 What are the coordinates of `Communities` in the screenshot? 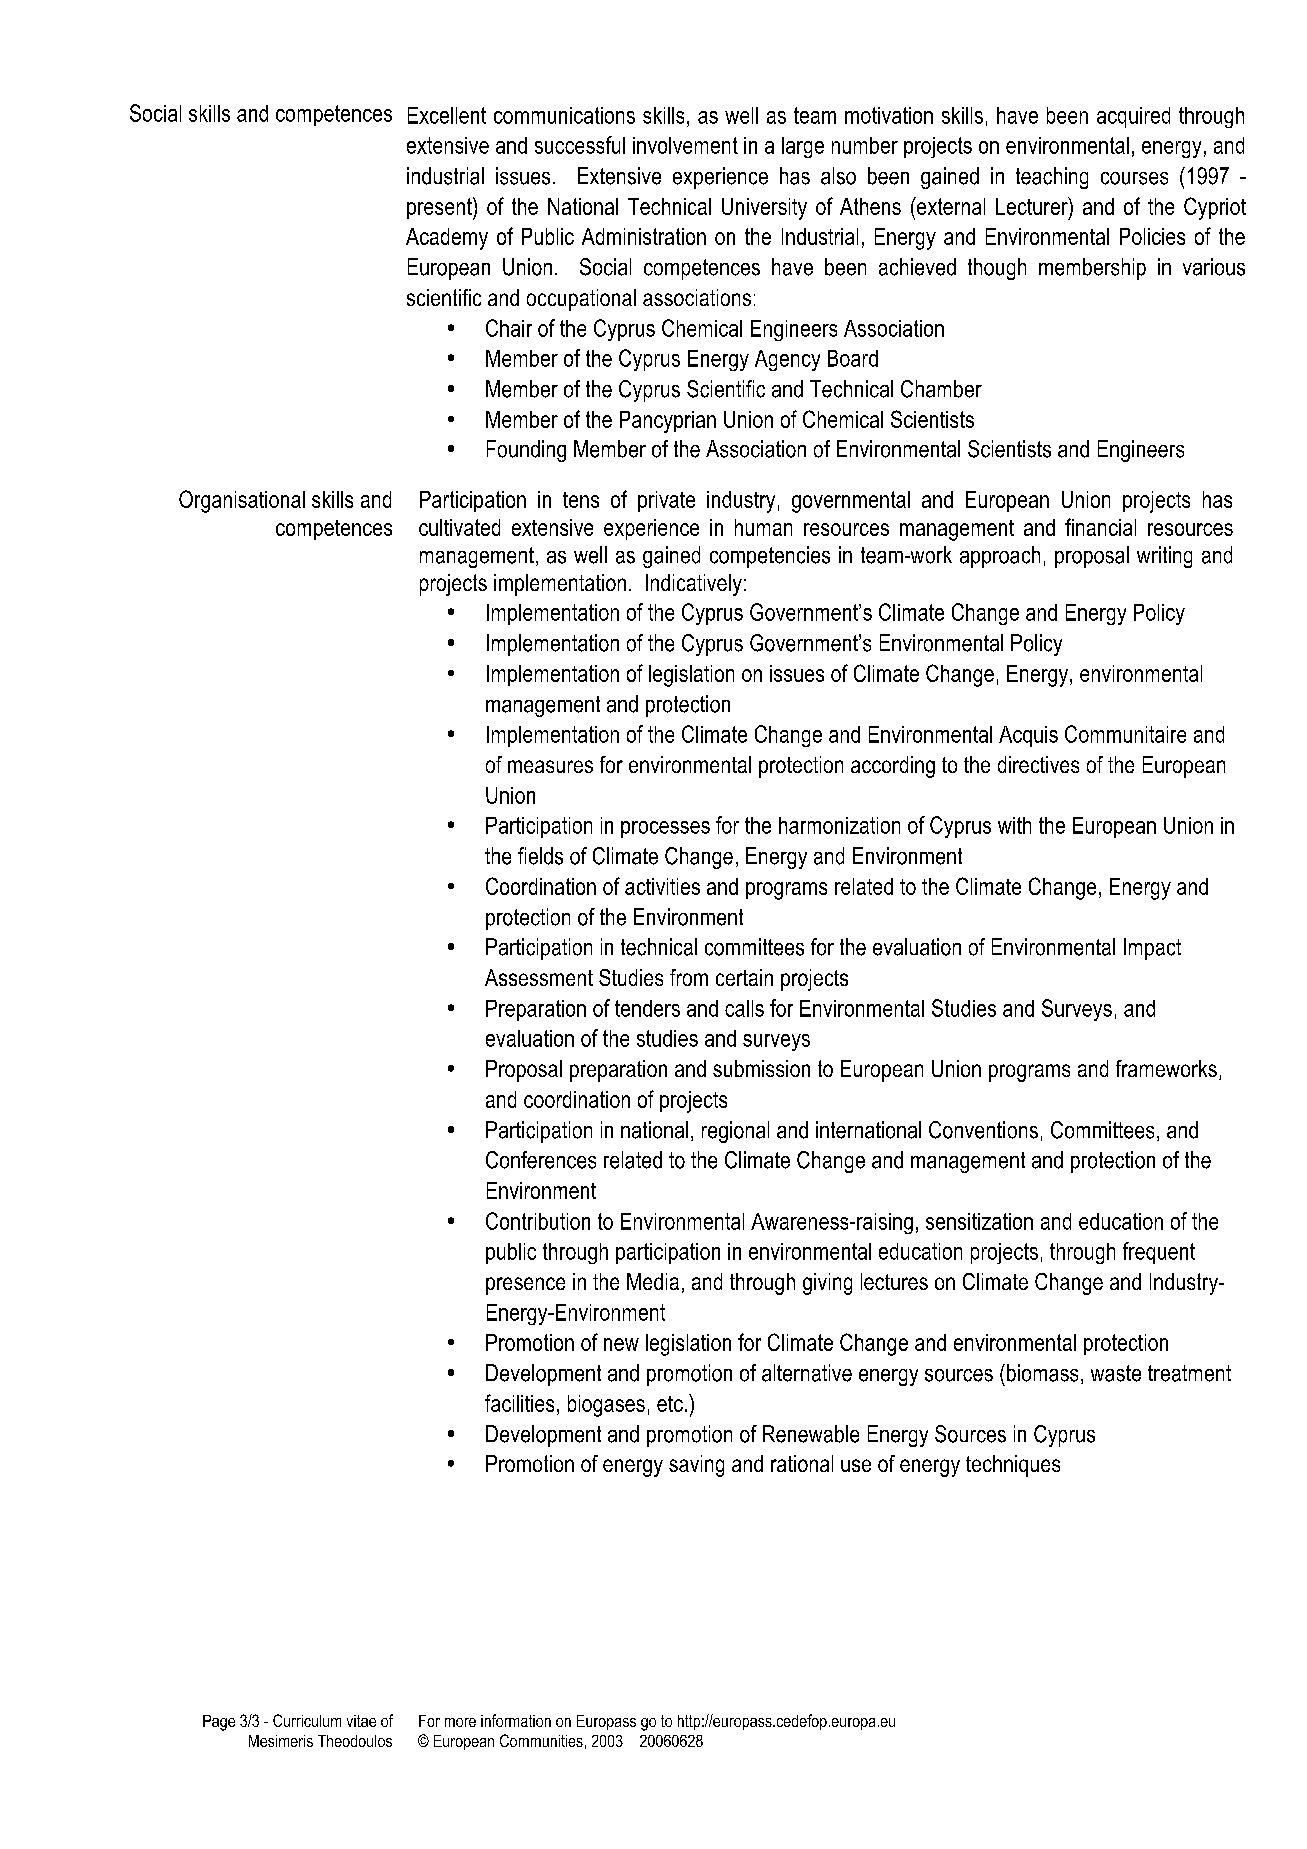 It's located at (541, 1740).
